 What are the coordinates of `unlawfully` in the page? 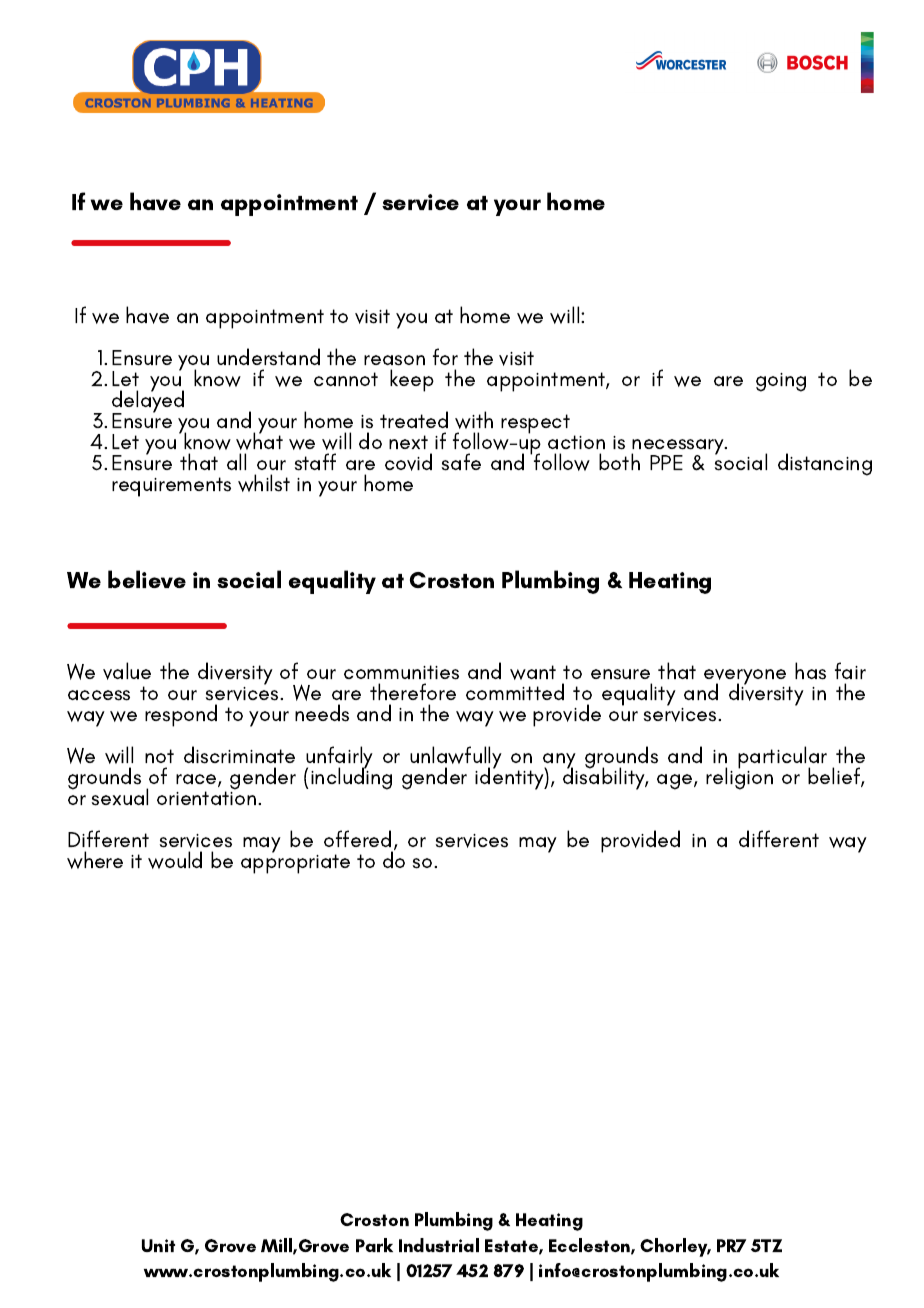 It's located at (456, 759).
